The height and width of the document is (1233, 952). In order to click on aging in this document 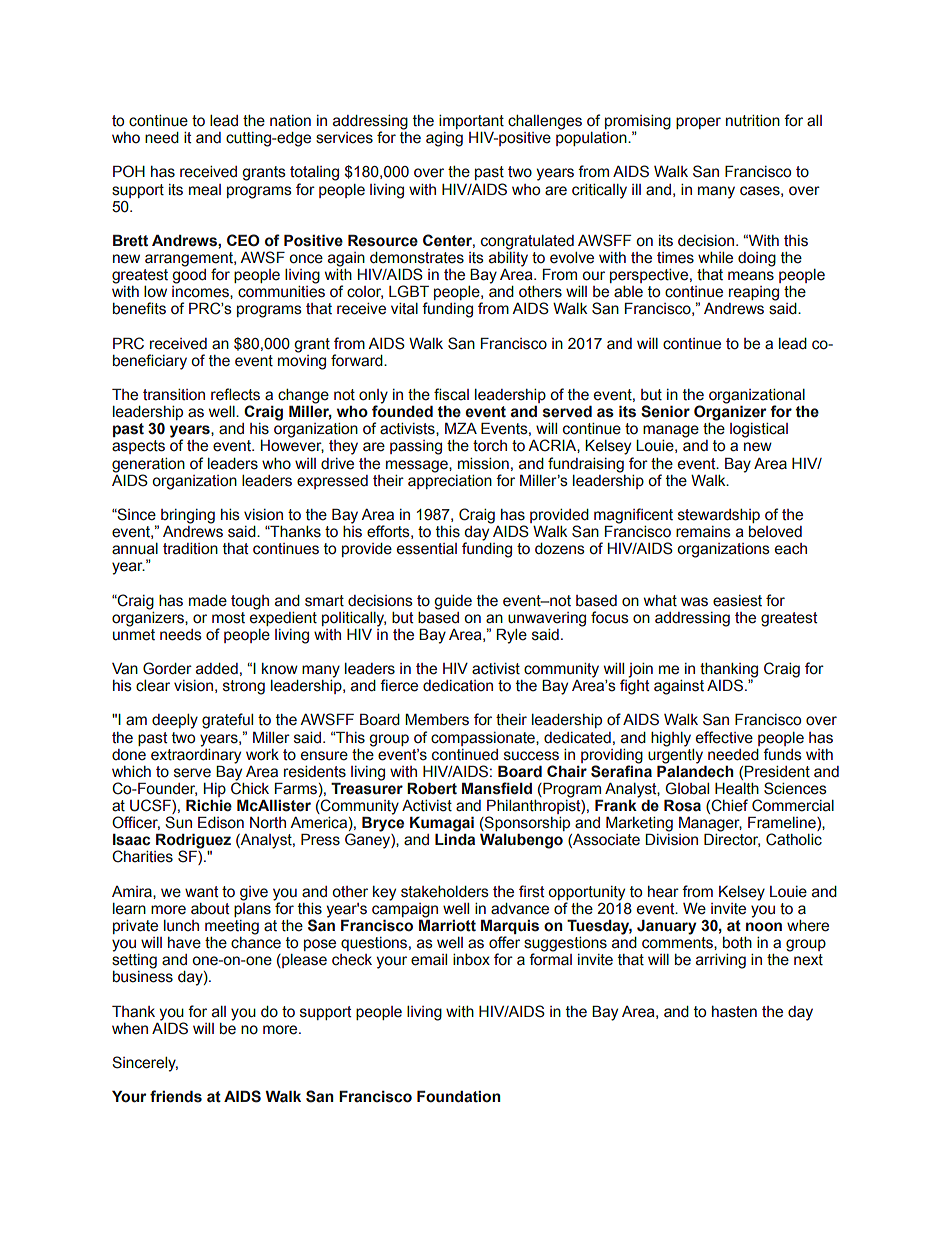, I will do `click(444, 139)`.
